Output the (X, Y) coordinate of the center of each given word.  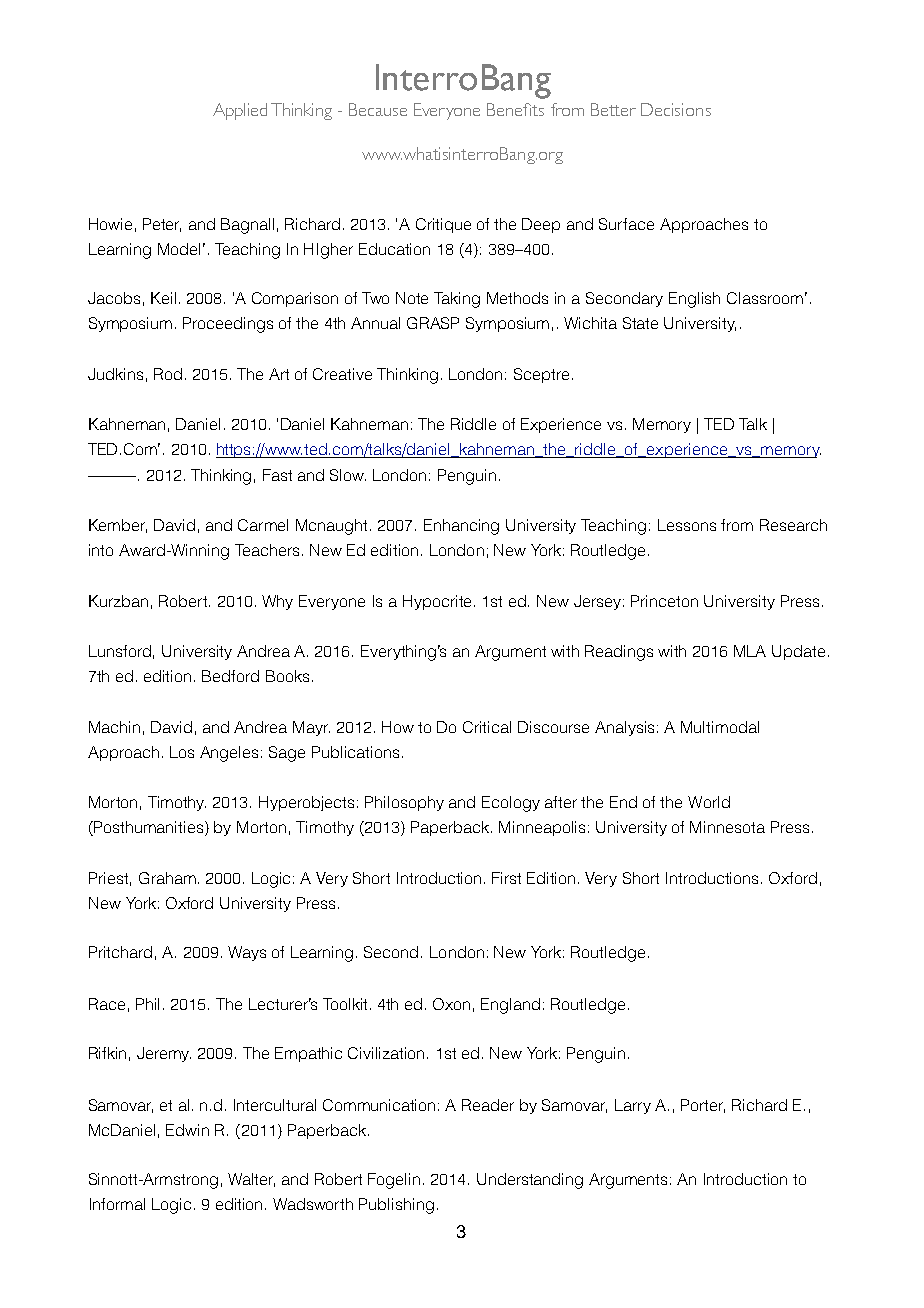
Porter (703, 1106)
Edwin (187, 1130)
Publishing (396, 1206)
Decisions (676, 109)
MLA (750, 651)
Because (378, 109)
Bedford (230, 676)
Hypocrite (439, 602)
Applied (240, 111)
